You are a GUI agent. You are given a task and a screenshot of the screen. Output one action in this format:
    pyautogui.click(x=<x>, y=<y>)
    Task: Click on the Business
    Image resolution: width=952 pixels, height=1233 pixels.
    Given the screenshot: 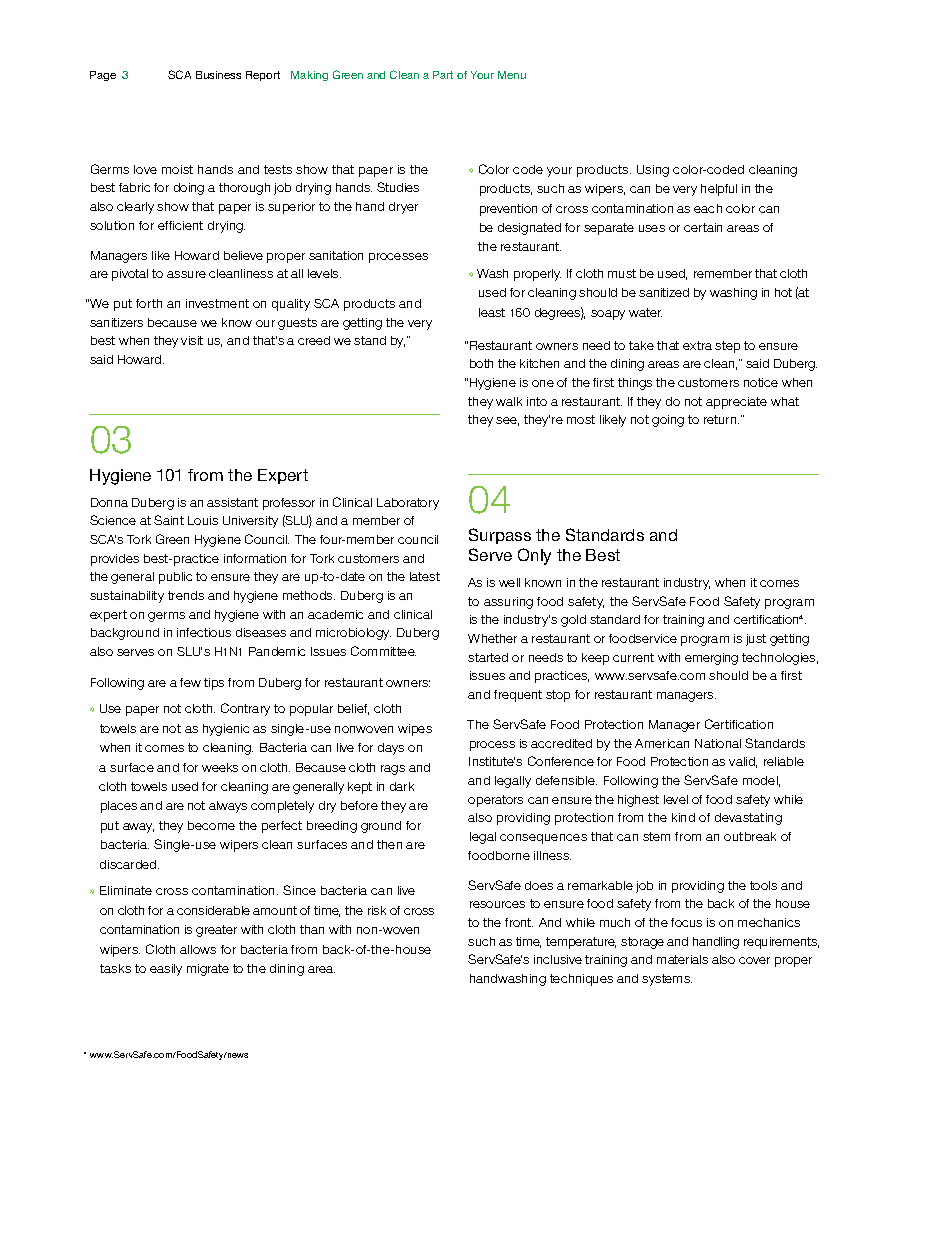 What is the action you would take?
    pyautogui.click(x=218, y=75)
